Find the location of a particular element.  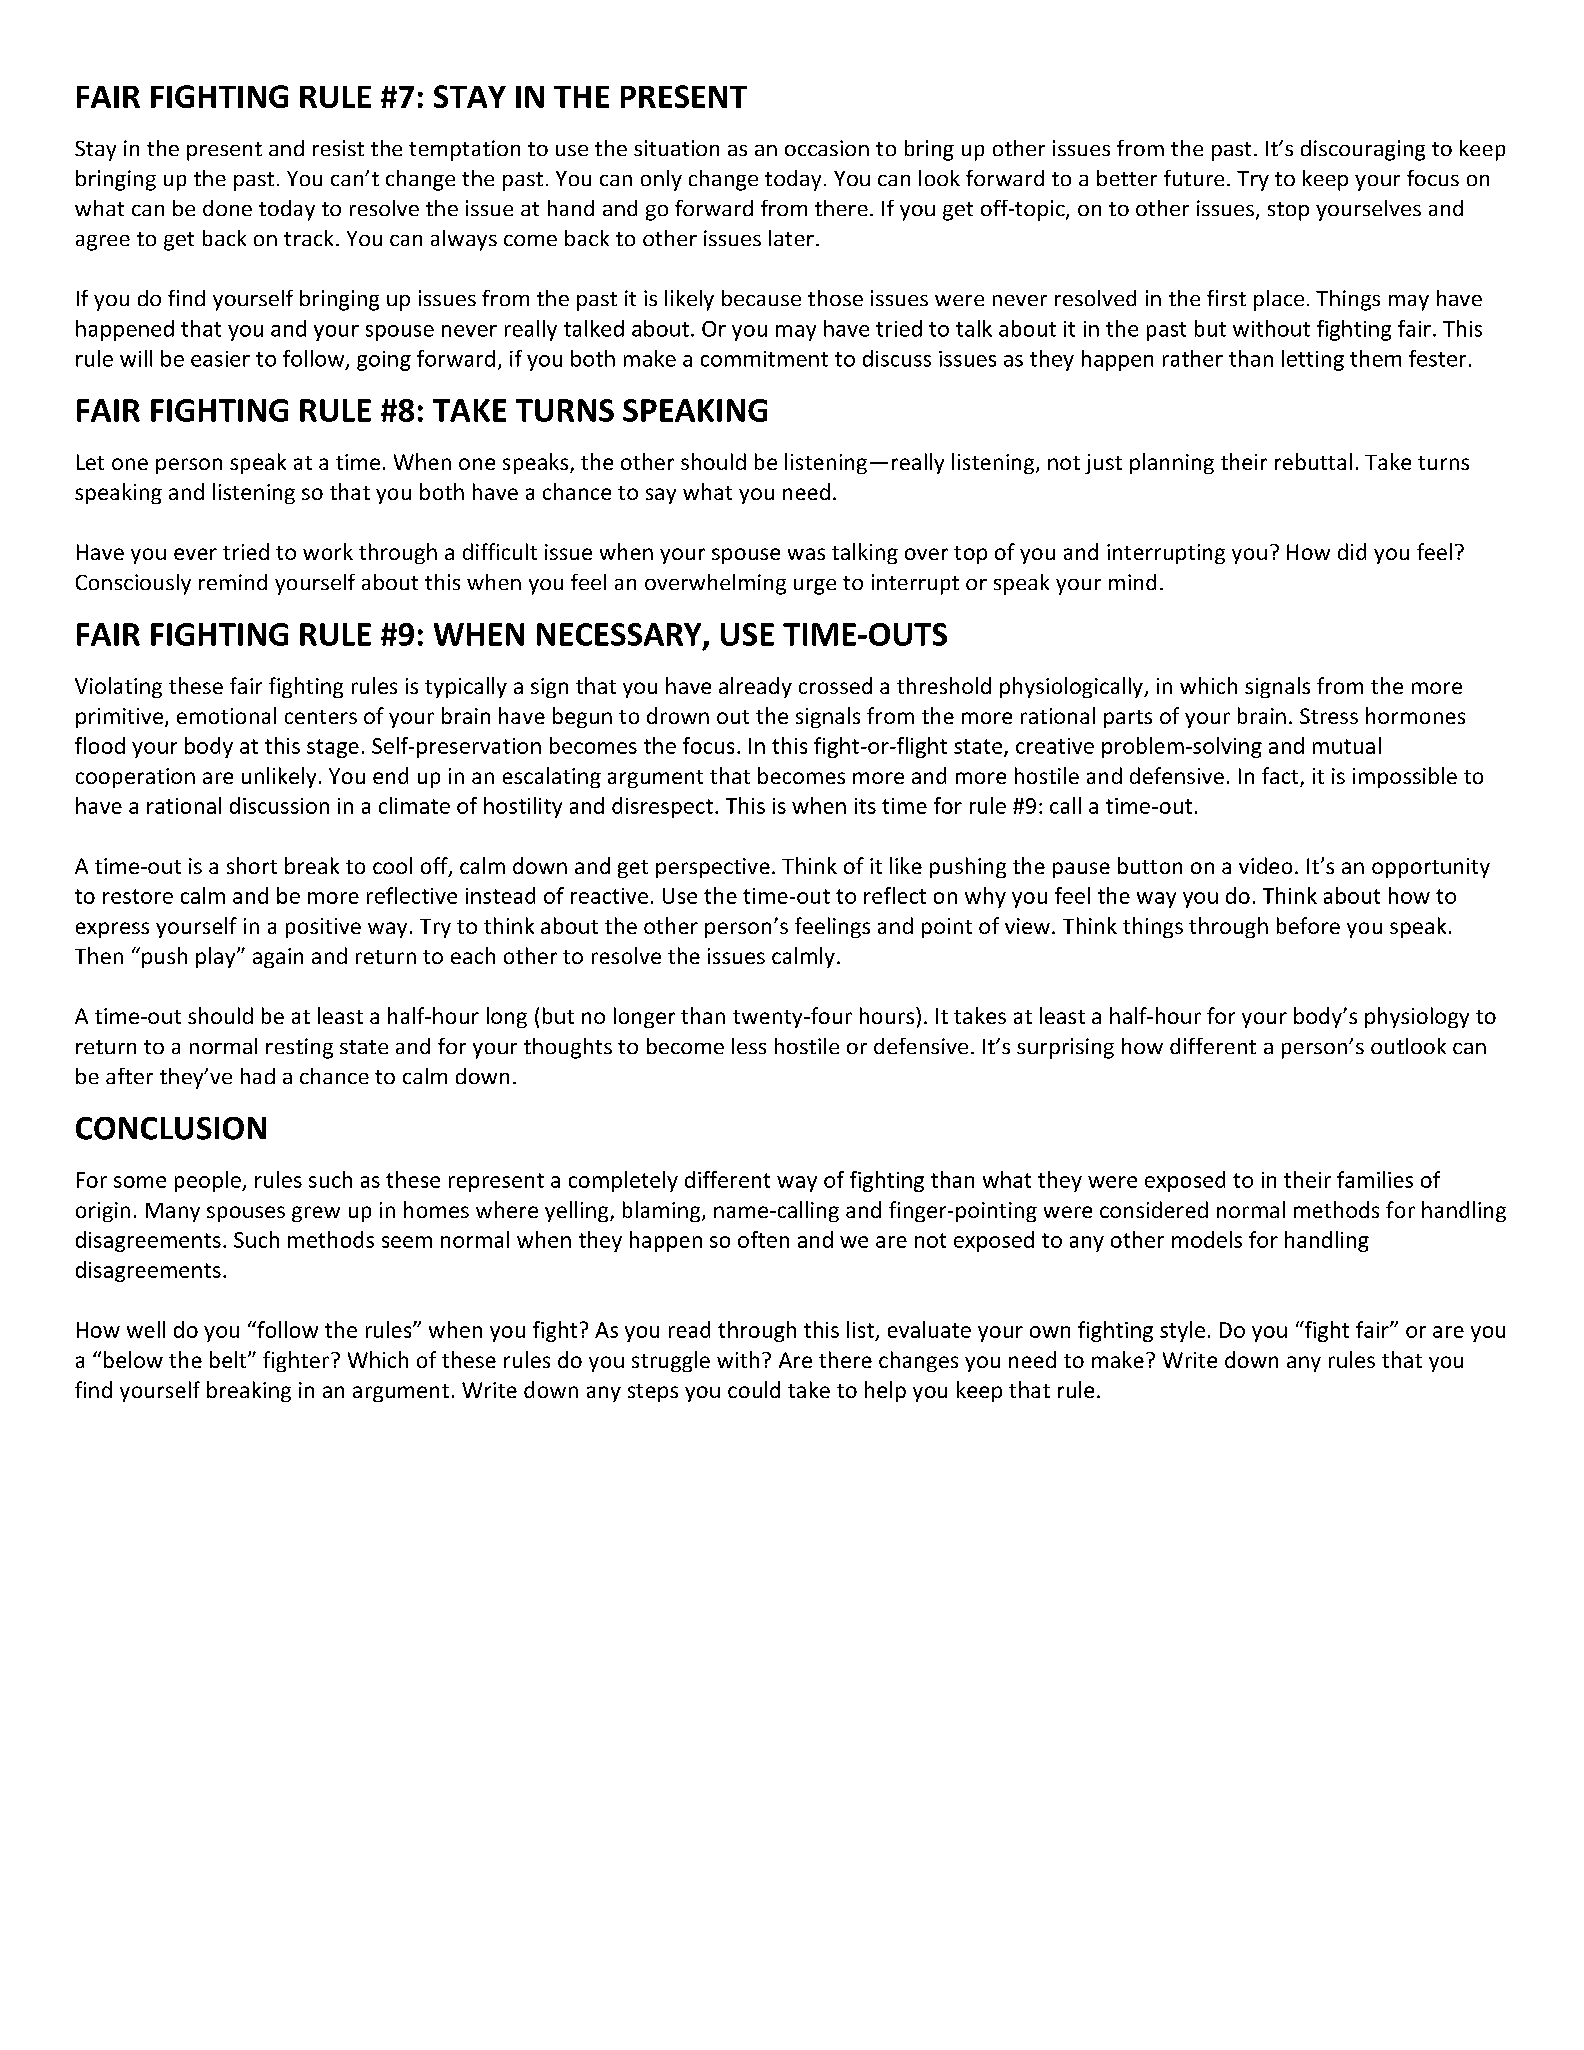

done is located at coordinates (227, 208).
